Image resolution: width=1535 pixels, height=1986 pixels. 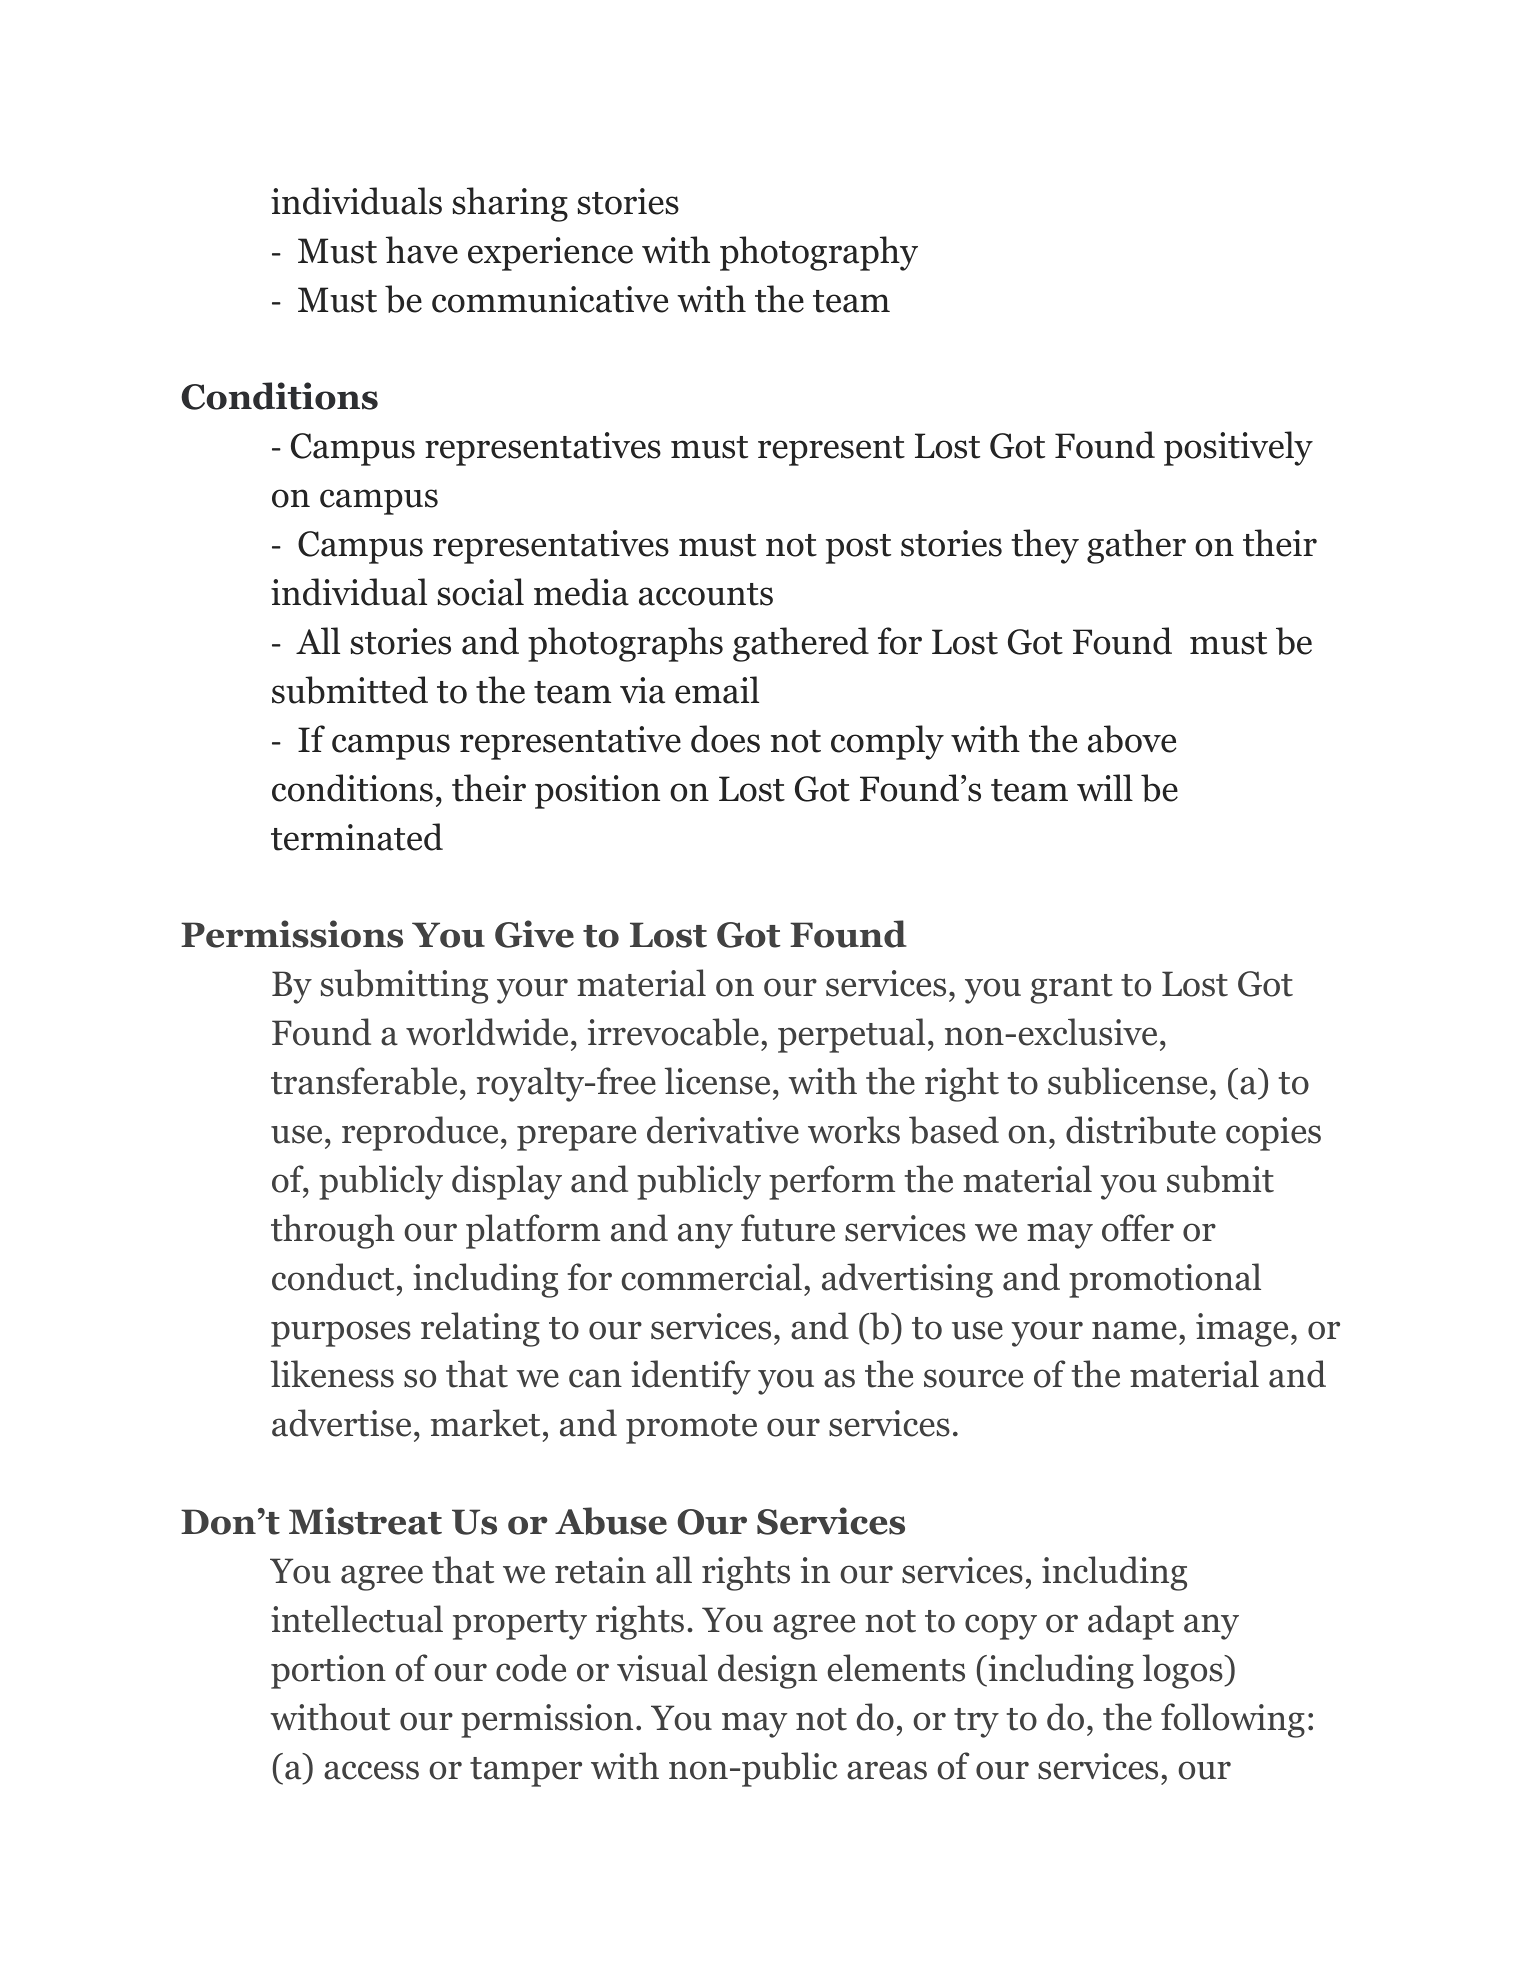 I want to click on photography, so click(x=819, y=253).
